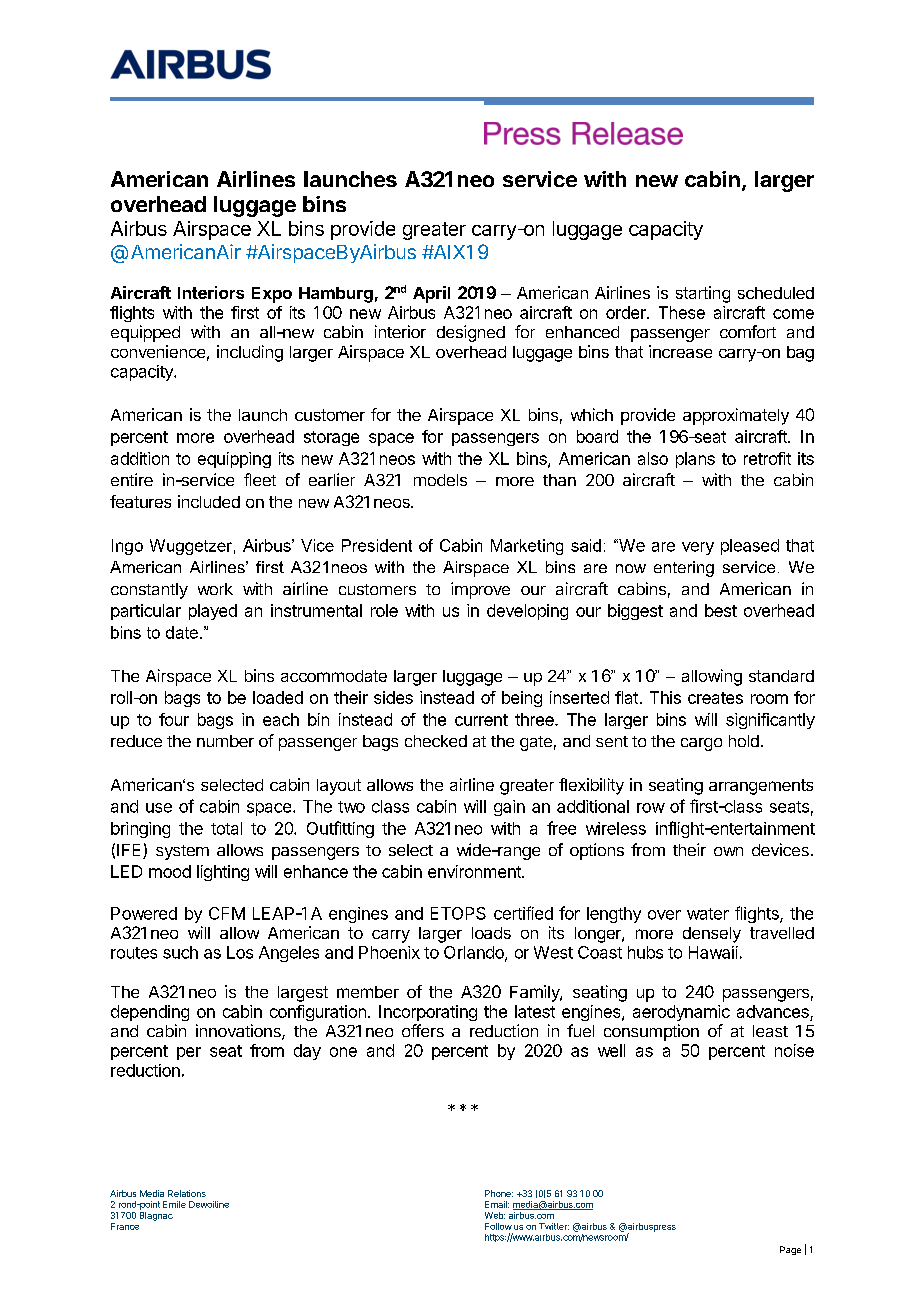 This page has width=924, height=1308. What do you see at coordinates (174, 1204) in the page?
I see `Emile` at bounding box center [174, 1204].
